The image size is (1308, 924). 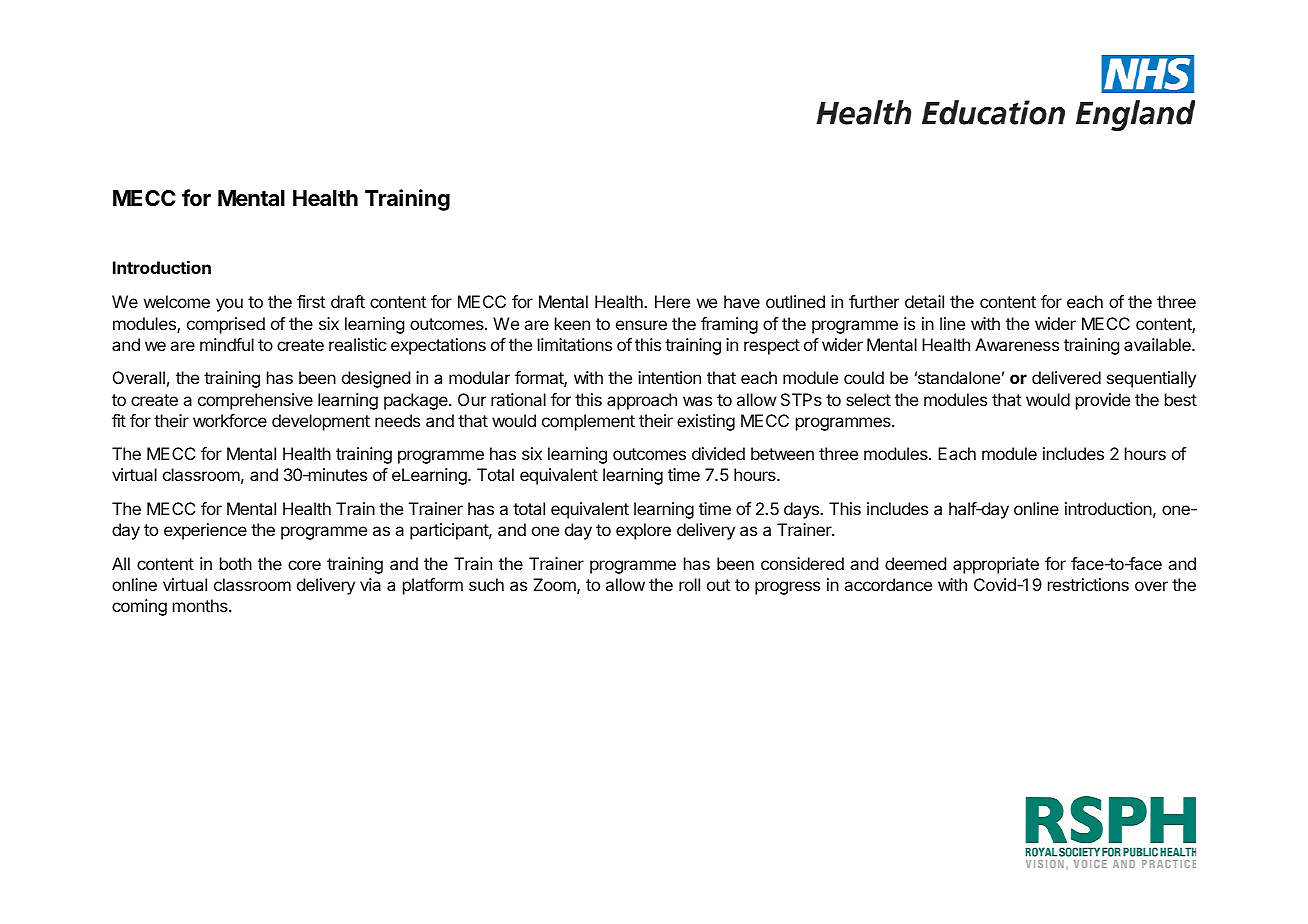 What do you see at coordinates (689, 584) in the screenshot?
I see `roll` at bounding box center [689, 584].
